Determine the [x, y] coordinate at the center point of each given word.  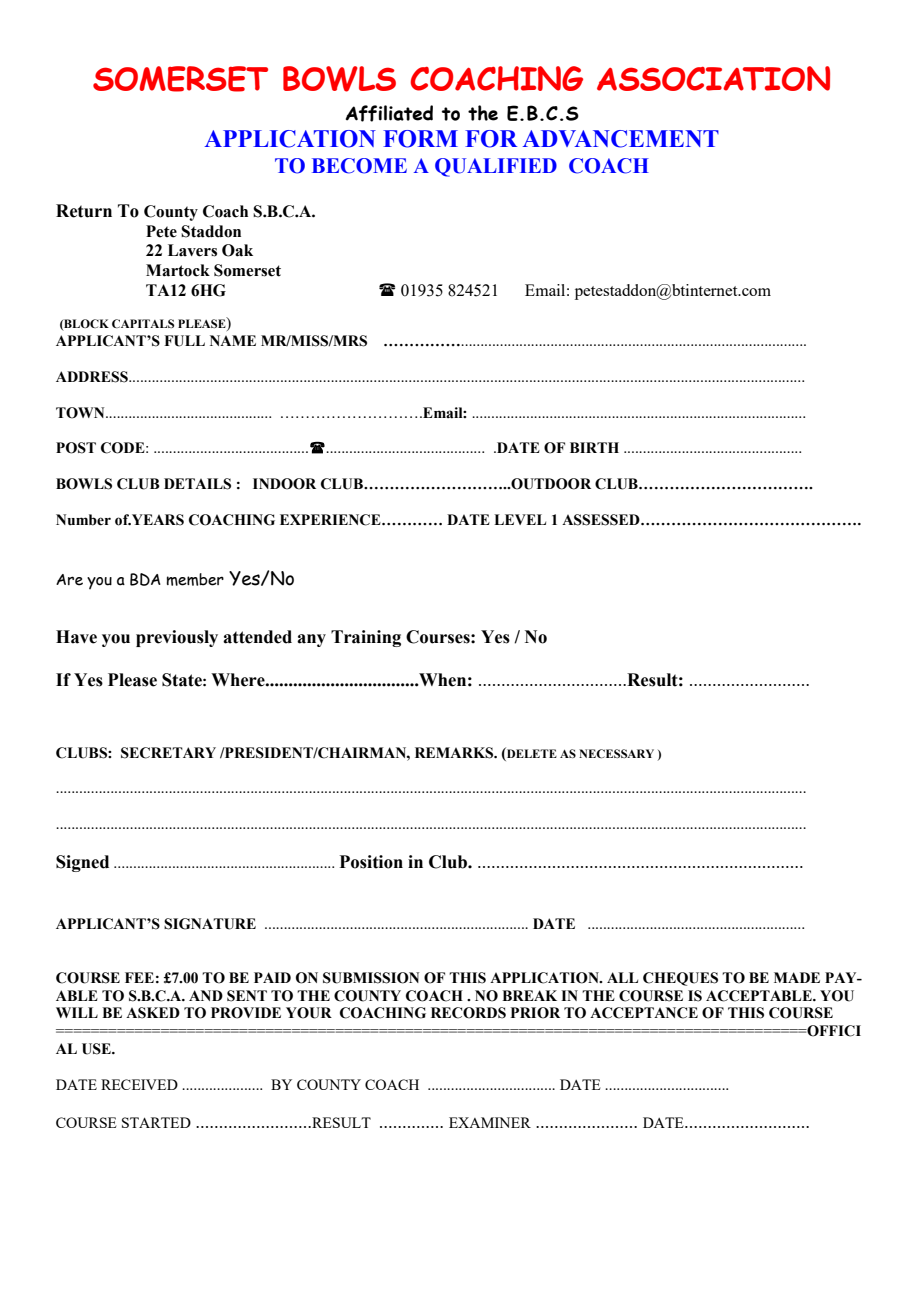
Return [84, 211]
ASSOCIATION [713, 78]
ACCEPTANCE [644, 1013]
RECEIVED [139, 1084]
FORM [420, 139]
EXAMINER [490, 1122]
